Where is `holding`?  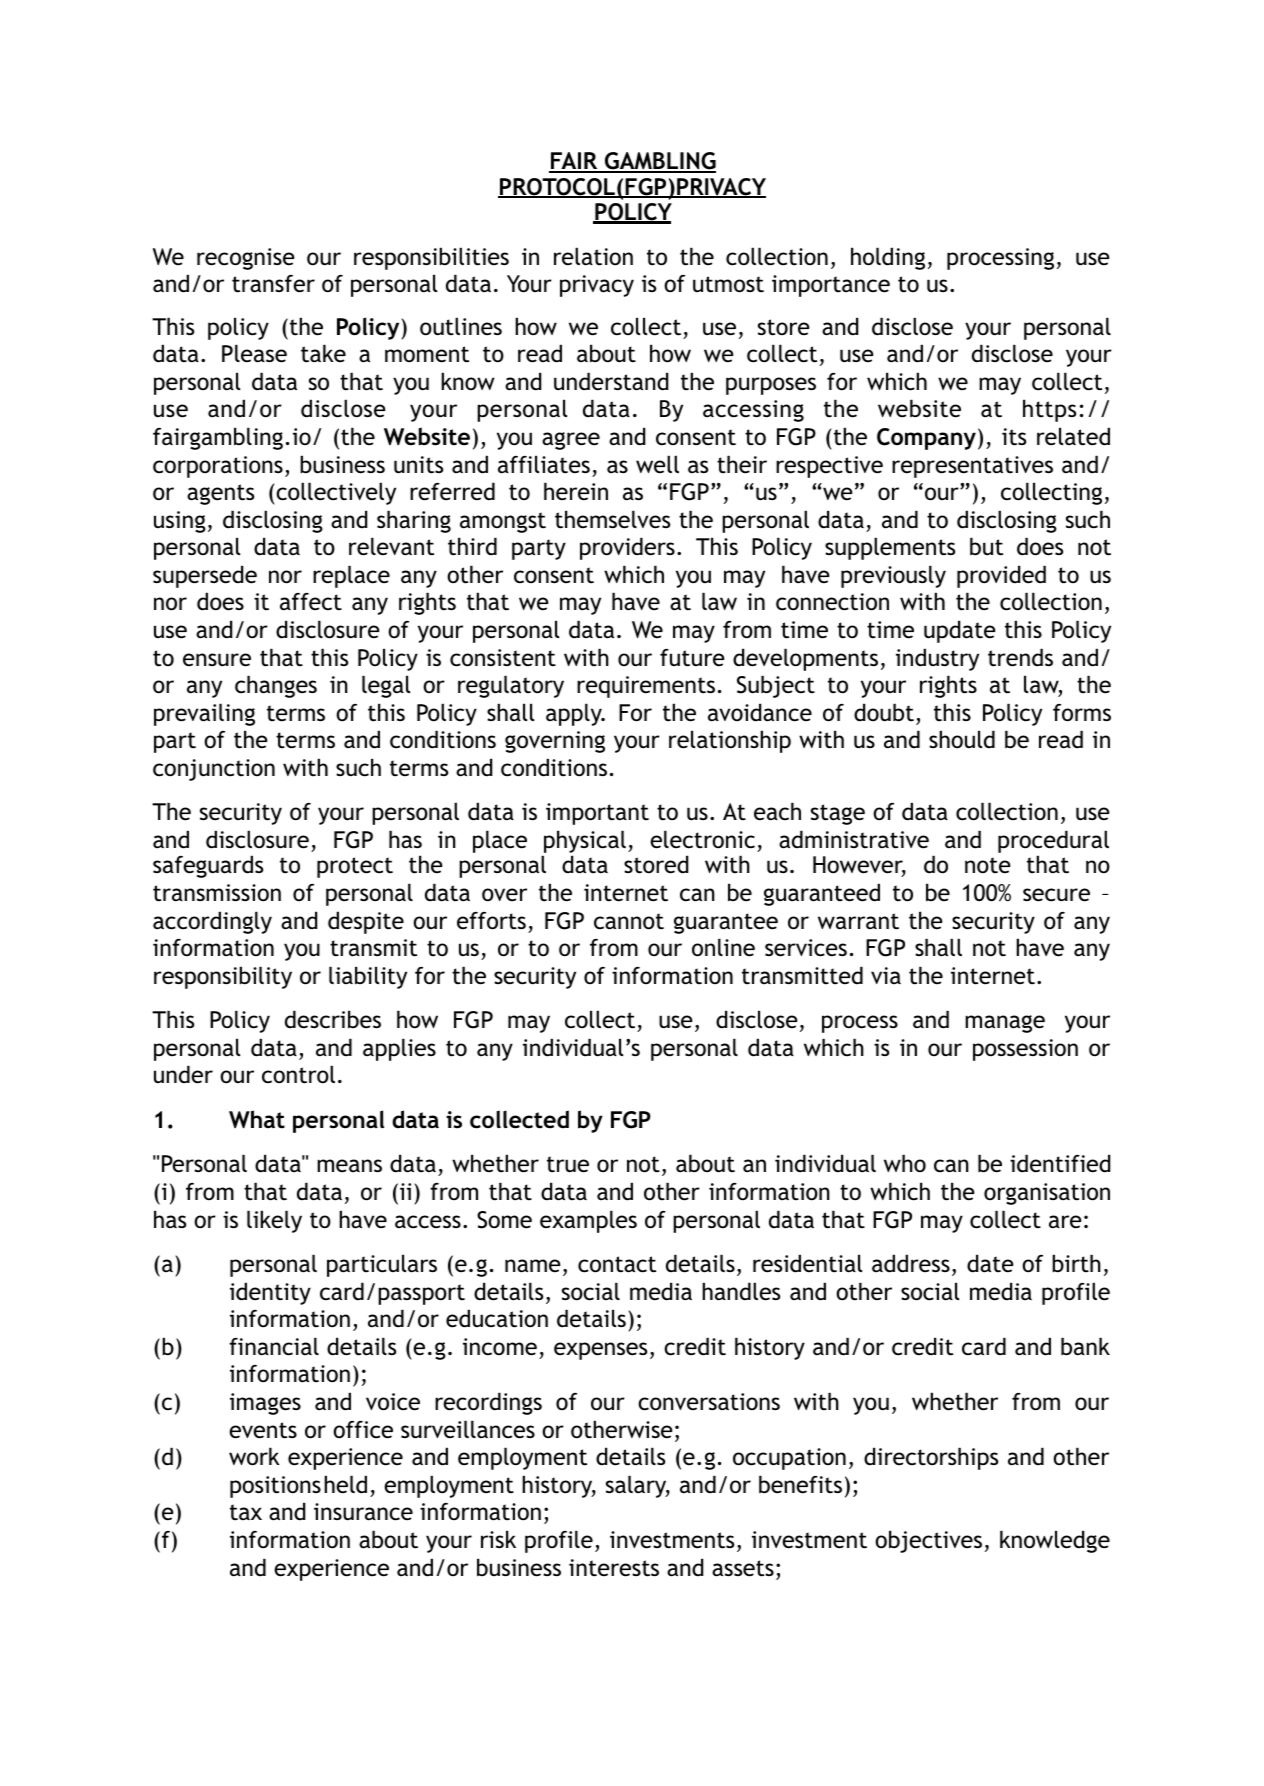 holding is located at coordinates (888, 258).
